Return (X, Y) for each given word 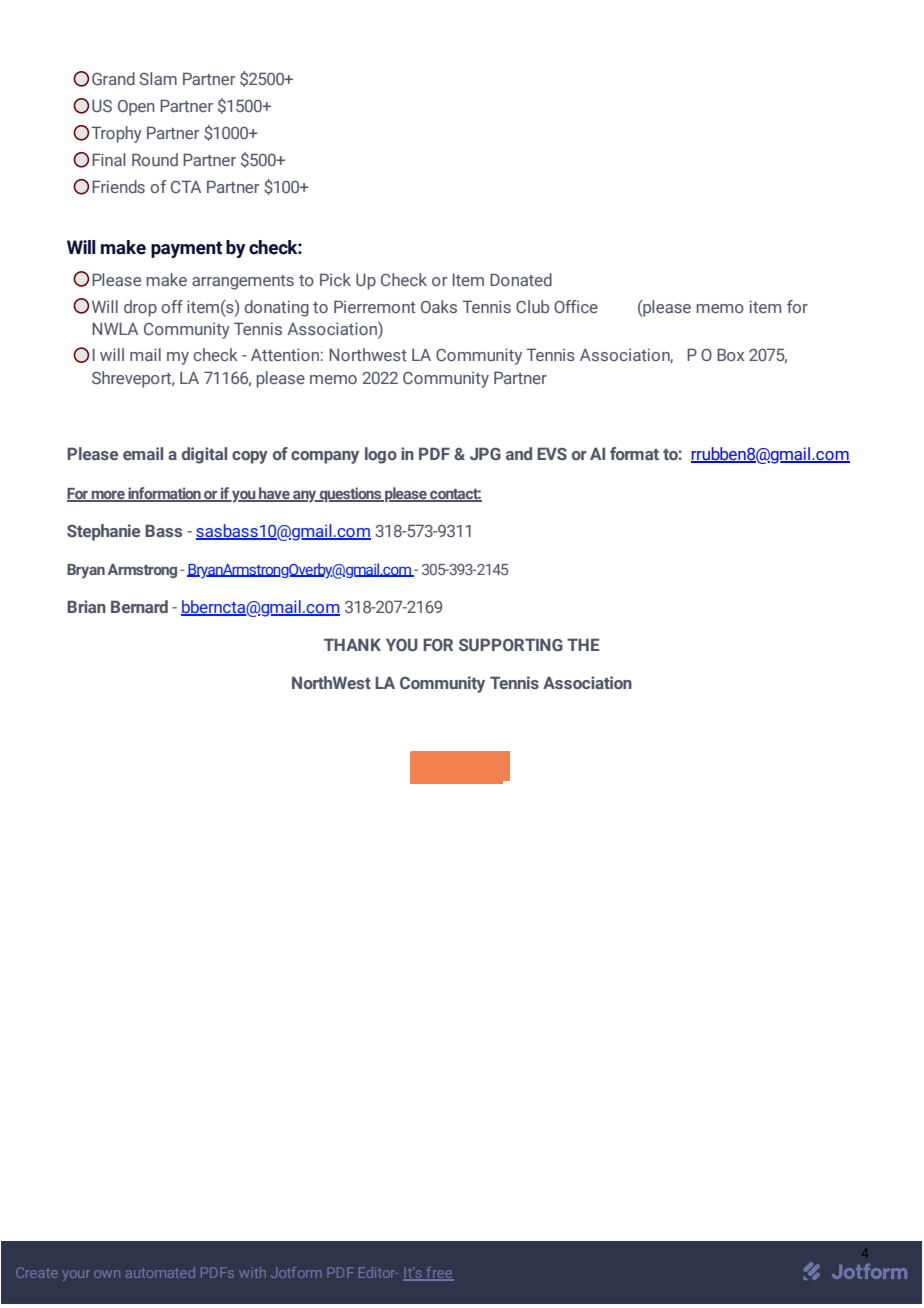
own (107, 1274)
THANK (352, 644)
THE (583, 644)
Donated (521, 279)
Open (136, 108)
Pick (335, 279)
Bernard (139, 606)
